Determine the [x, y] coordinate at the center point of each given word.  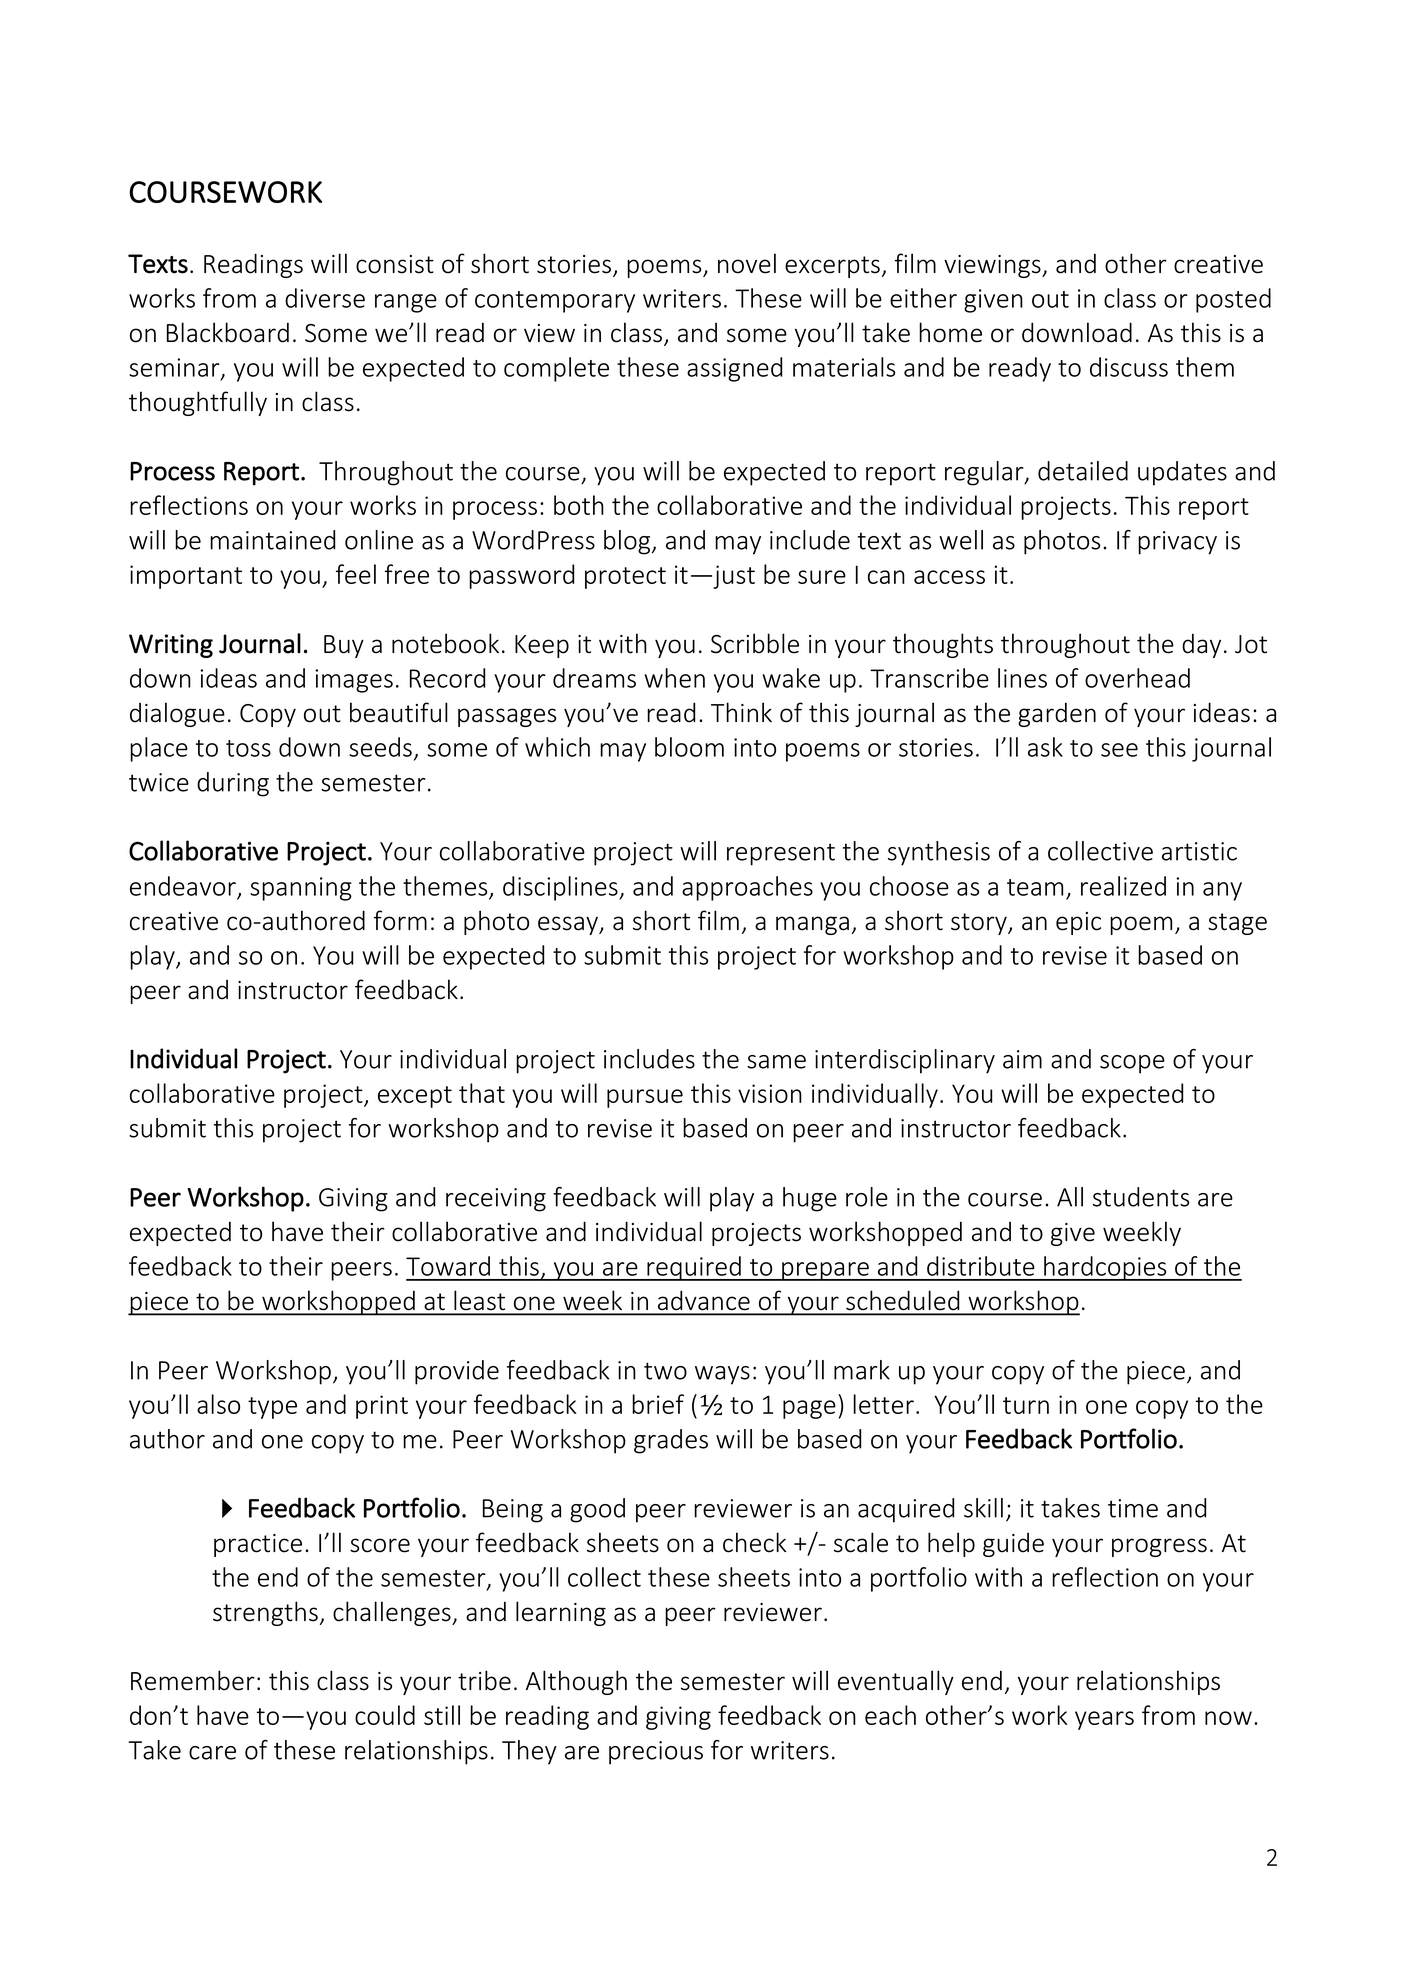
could [385, 1715]
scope [1132, 1064]
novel [747, 263]
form [400, 920]
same [776, 1062]
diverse [325, 298]
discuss [1129, 367]
